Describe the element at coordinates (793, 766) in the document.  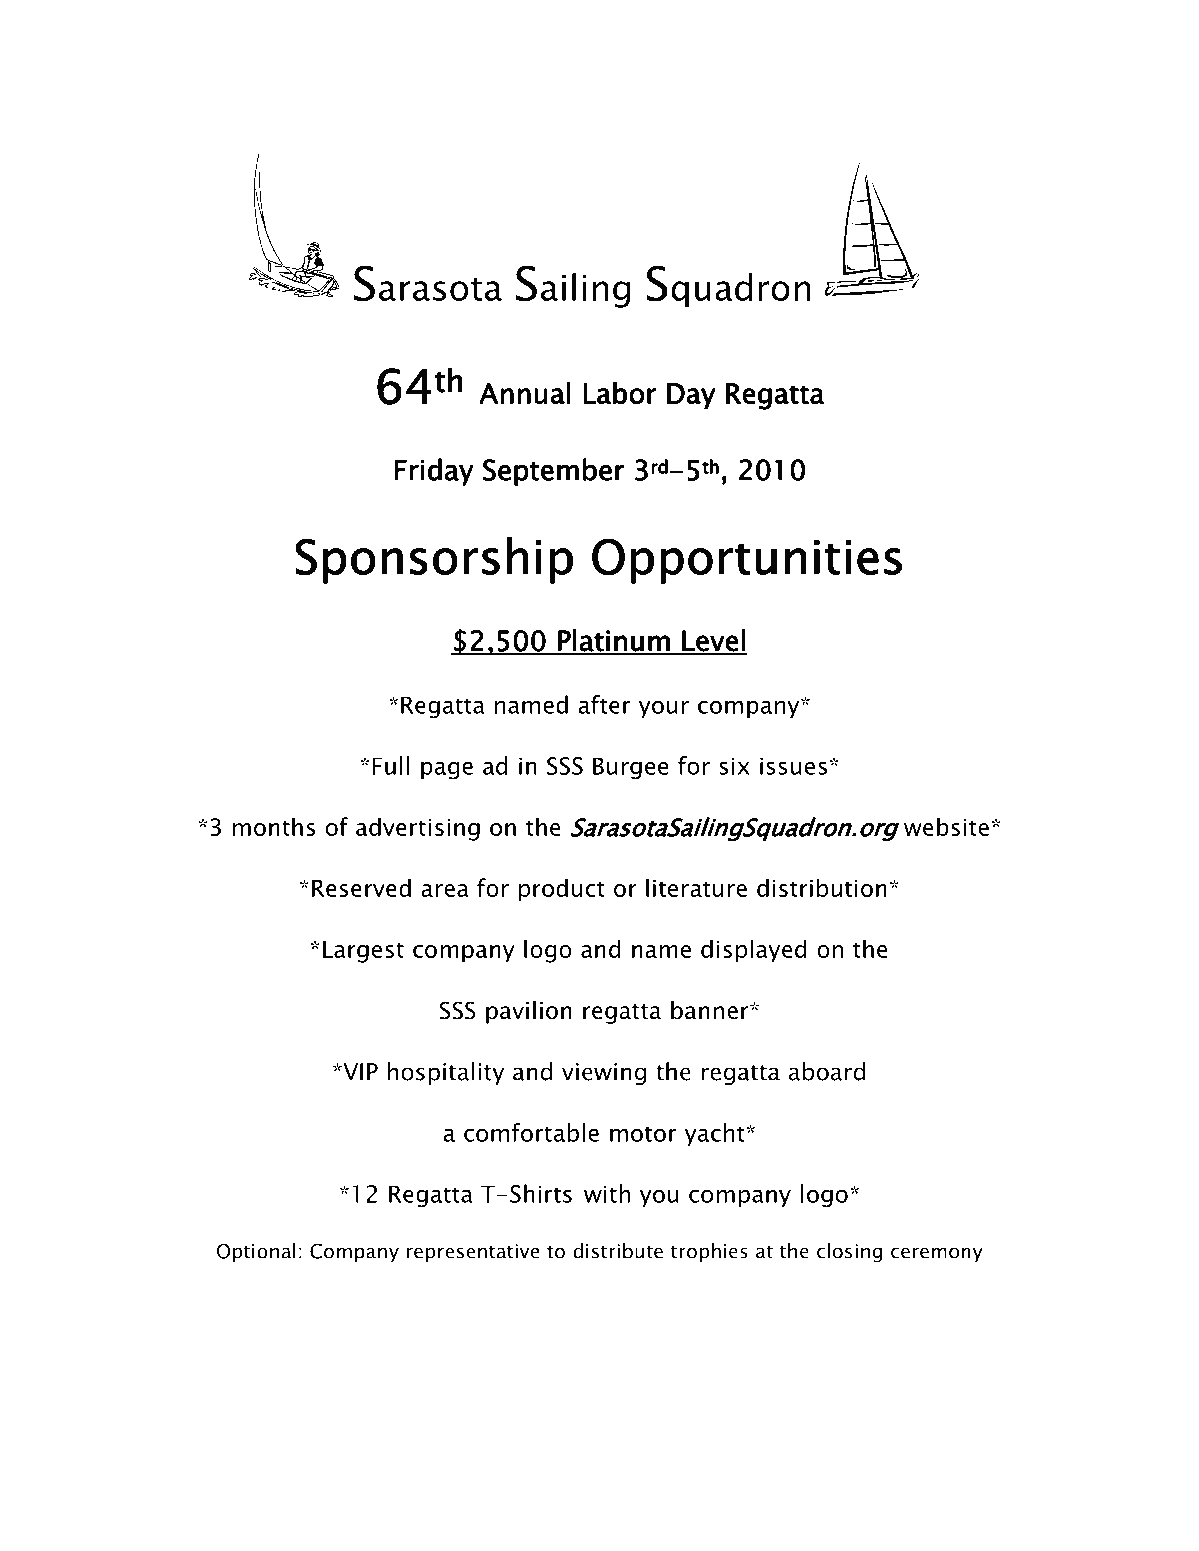
I see `issues` at that location.
